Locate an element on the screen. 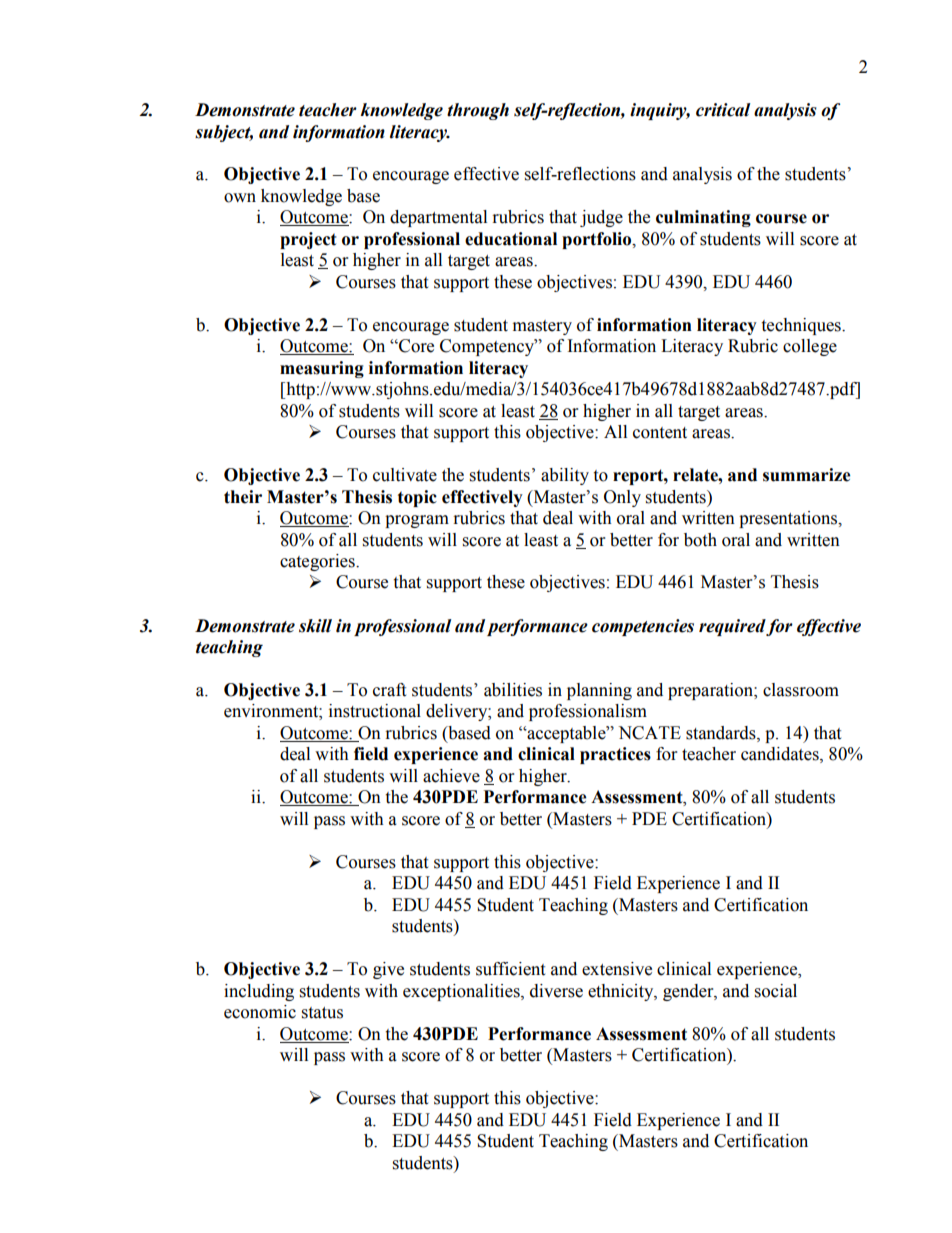 This screenshot has width=952, height=1233. ability is located at coordinates (565, 476).
